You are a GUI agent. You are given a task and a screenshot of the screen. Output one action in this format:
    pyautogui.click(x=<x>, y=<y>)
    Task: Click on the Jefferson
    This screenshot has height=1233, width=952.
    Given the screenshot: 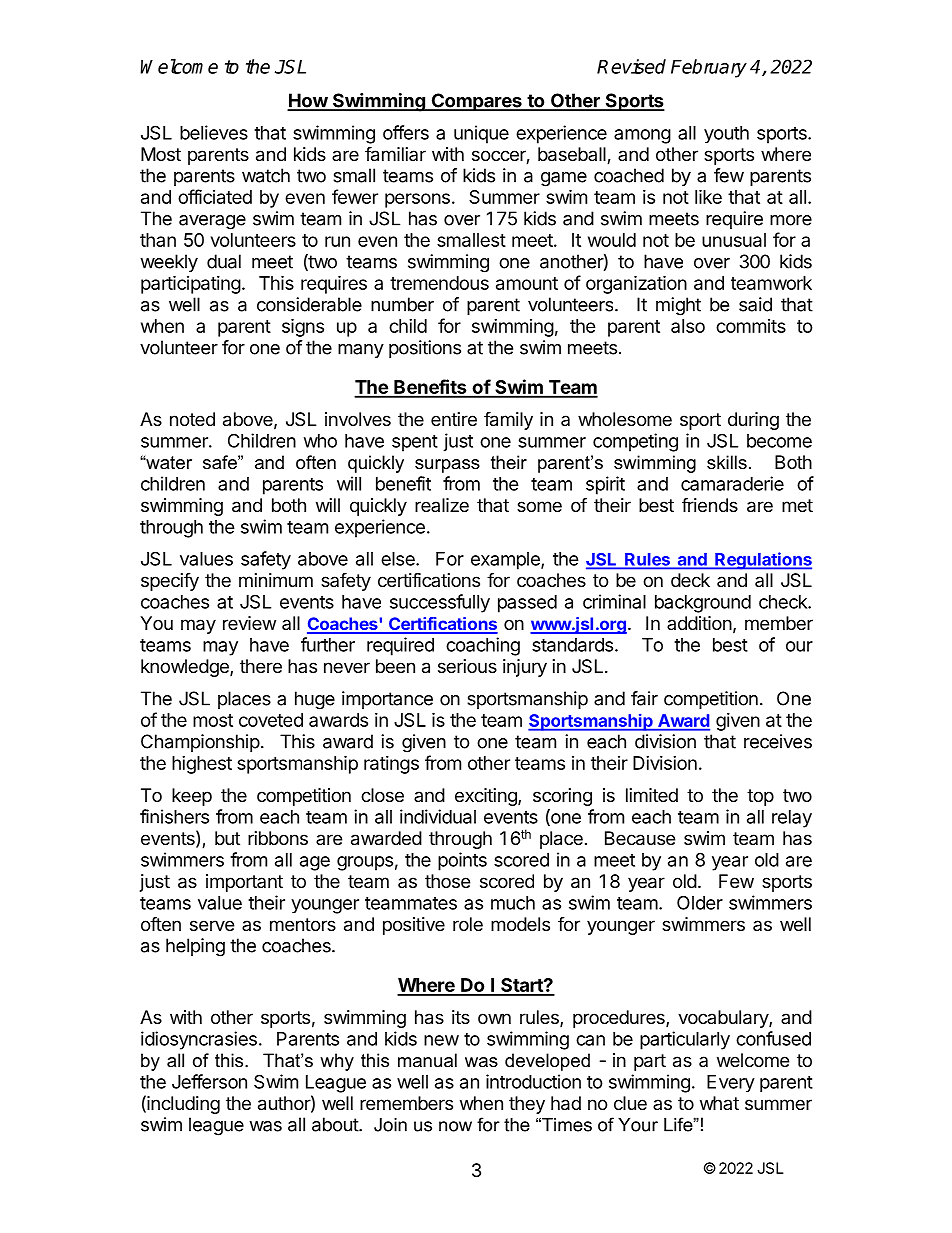 What is the action you would take?
    pyautogui.click(x=209, y=1081)
